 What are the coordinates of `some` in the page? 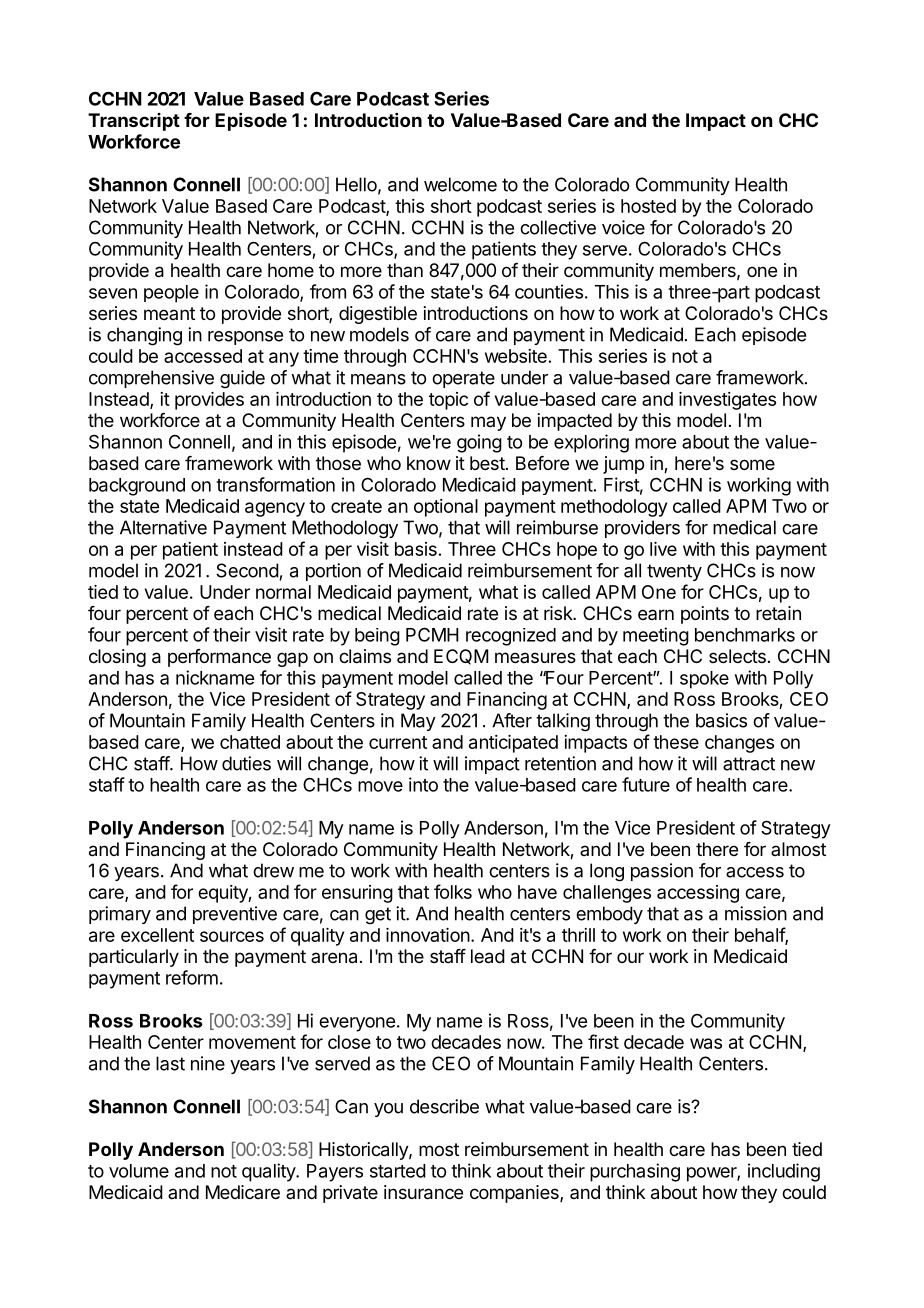 It's located at (752, 464).
